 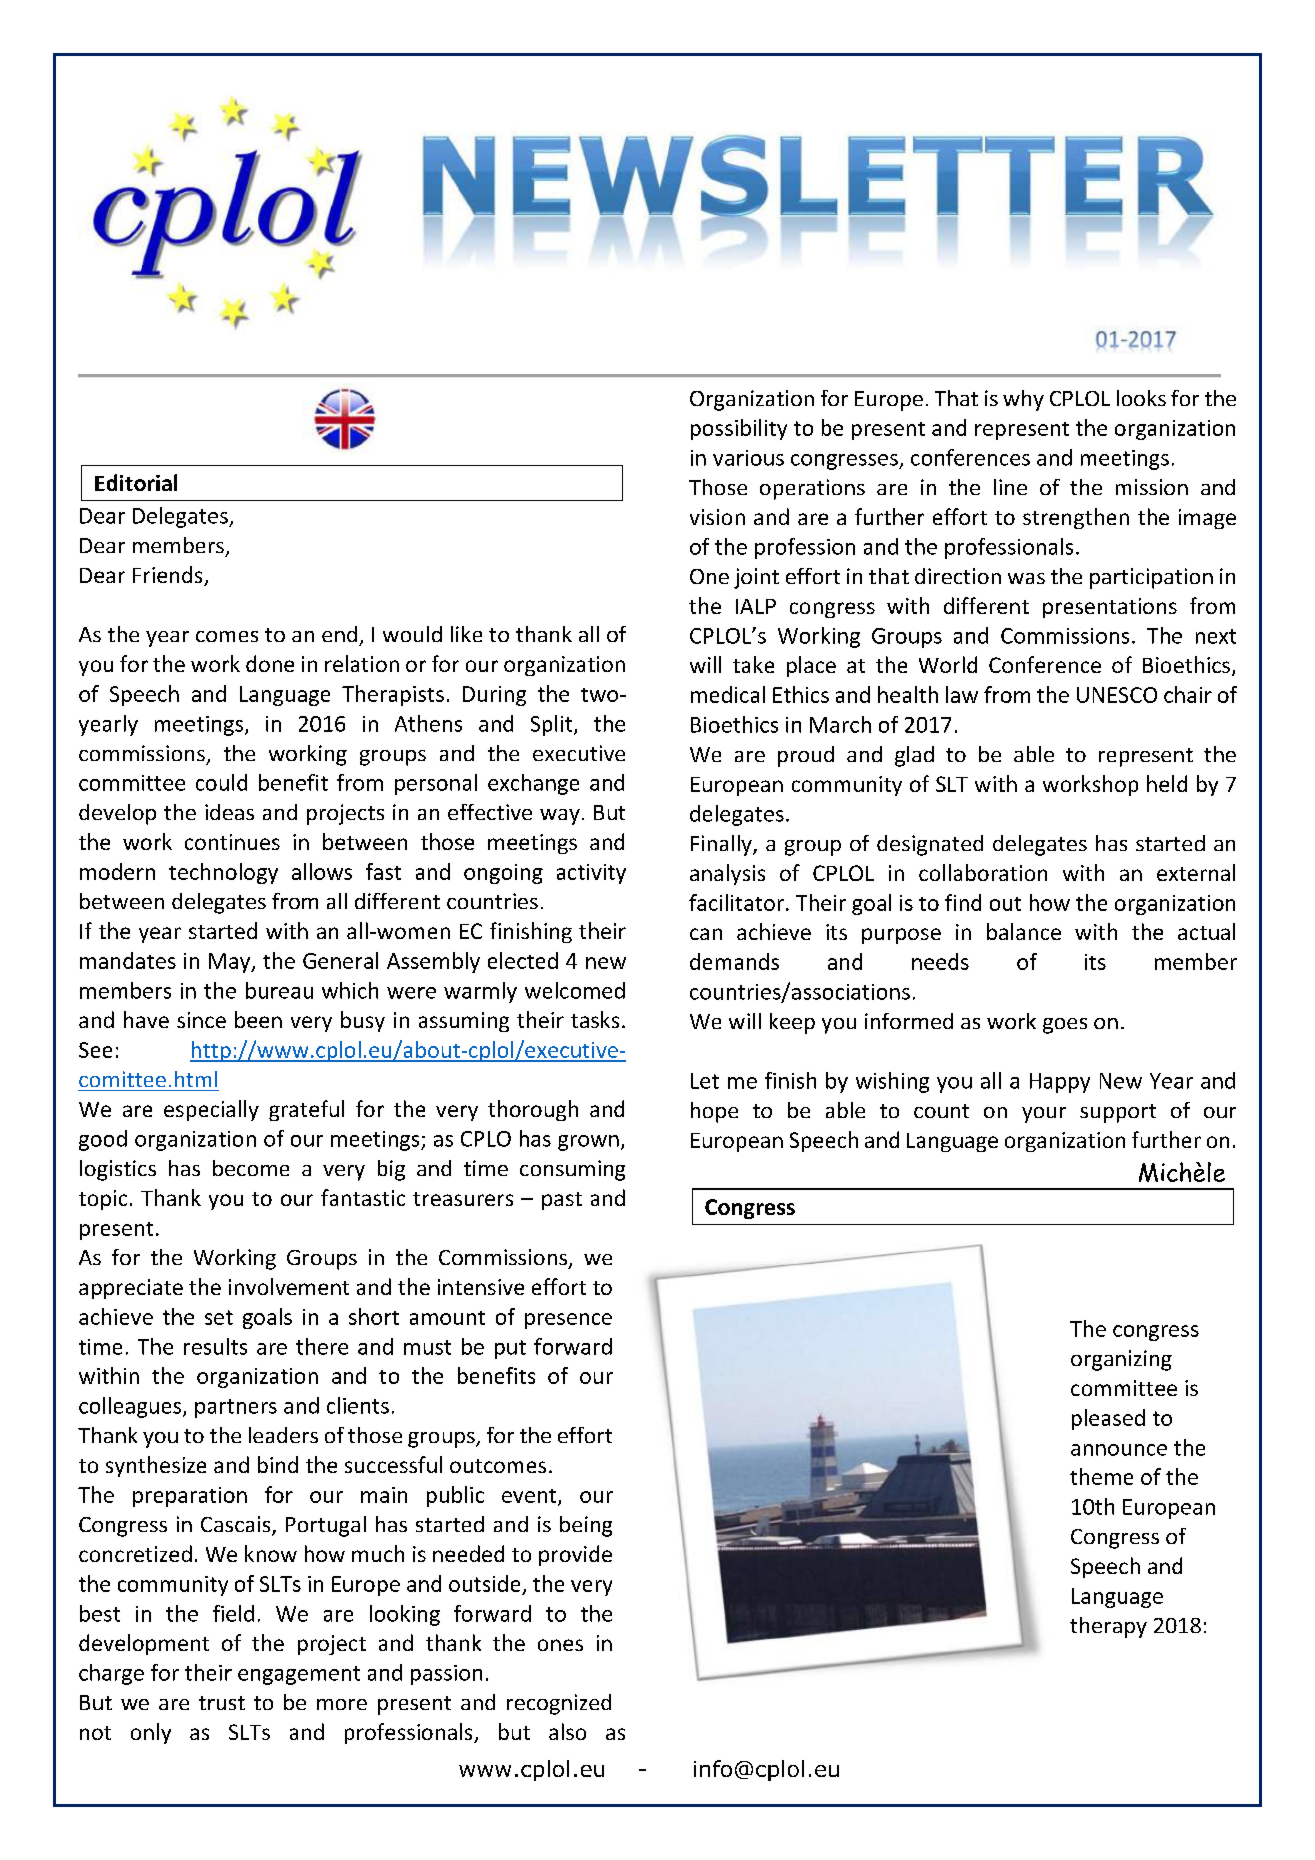 What do you see at coordinates (705, 1081) in the page?
I see `Let` at bounding box center [705, 1081].
